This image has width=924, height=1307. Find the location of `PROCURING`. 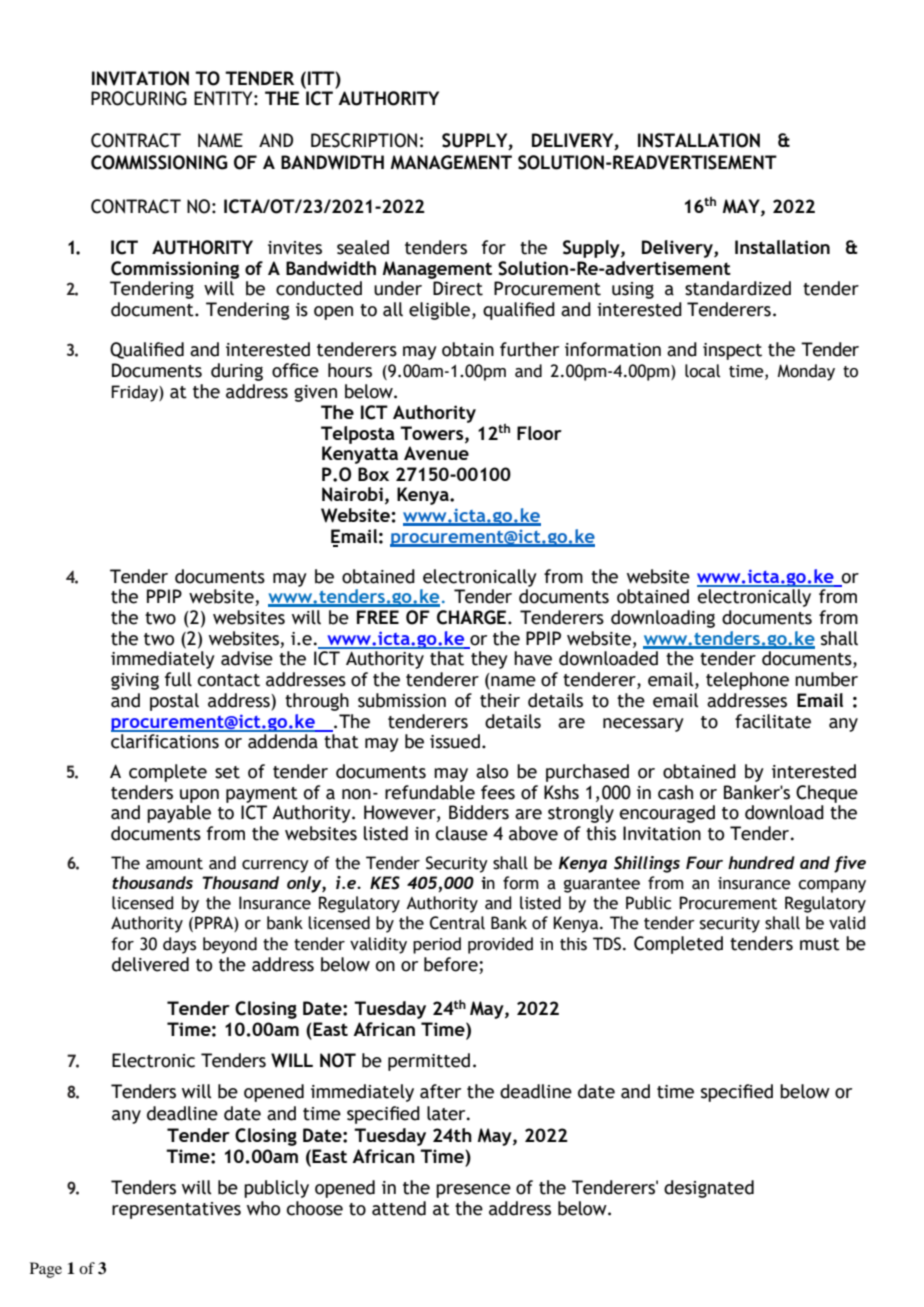

PROCURING is located at coordinates (139, 98).
